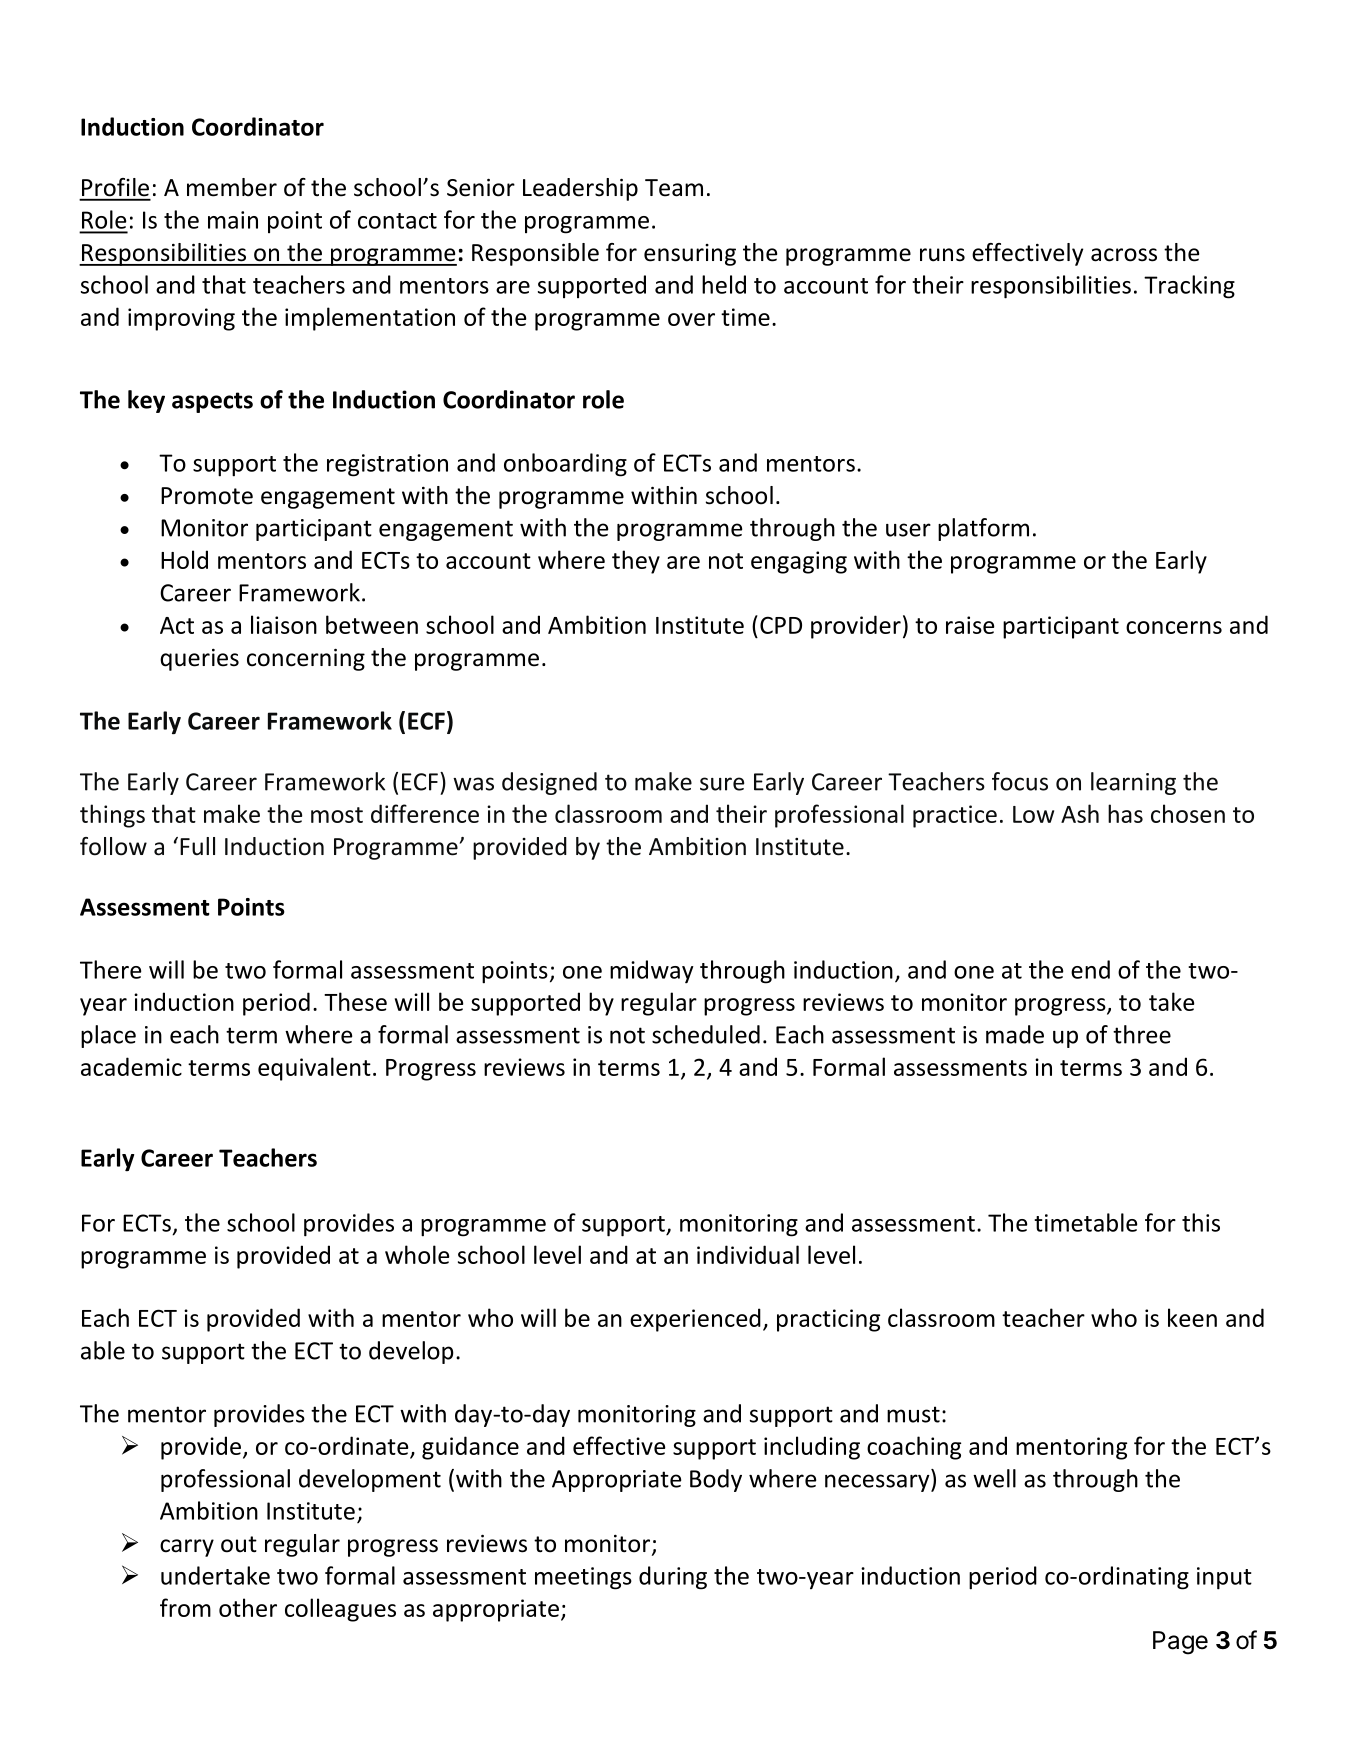 The width and height of the screenshot is (1355, 1754). I want to click on during, so click(673, 1578).
